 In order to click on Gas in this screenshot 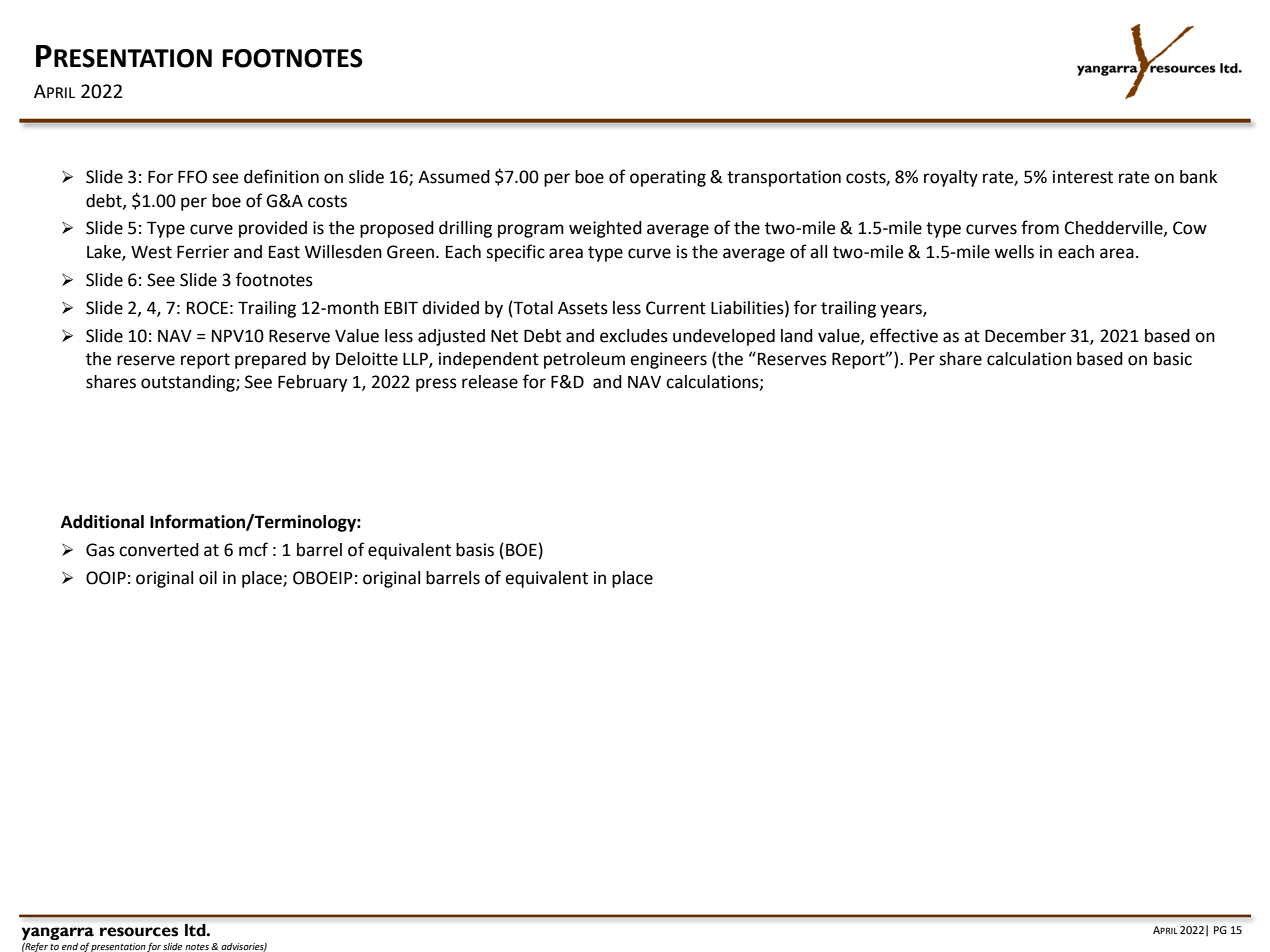, I will do `click(100, 550)`.
